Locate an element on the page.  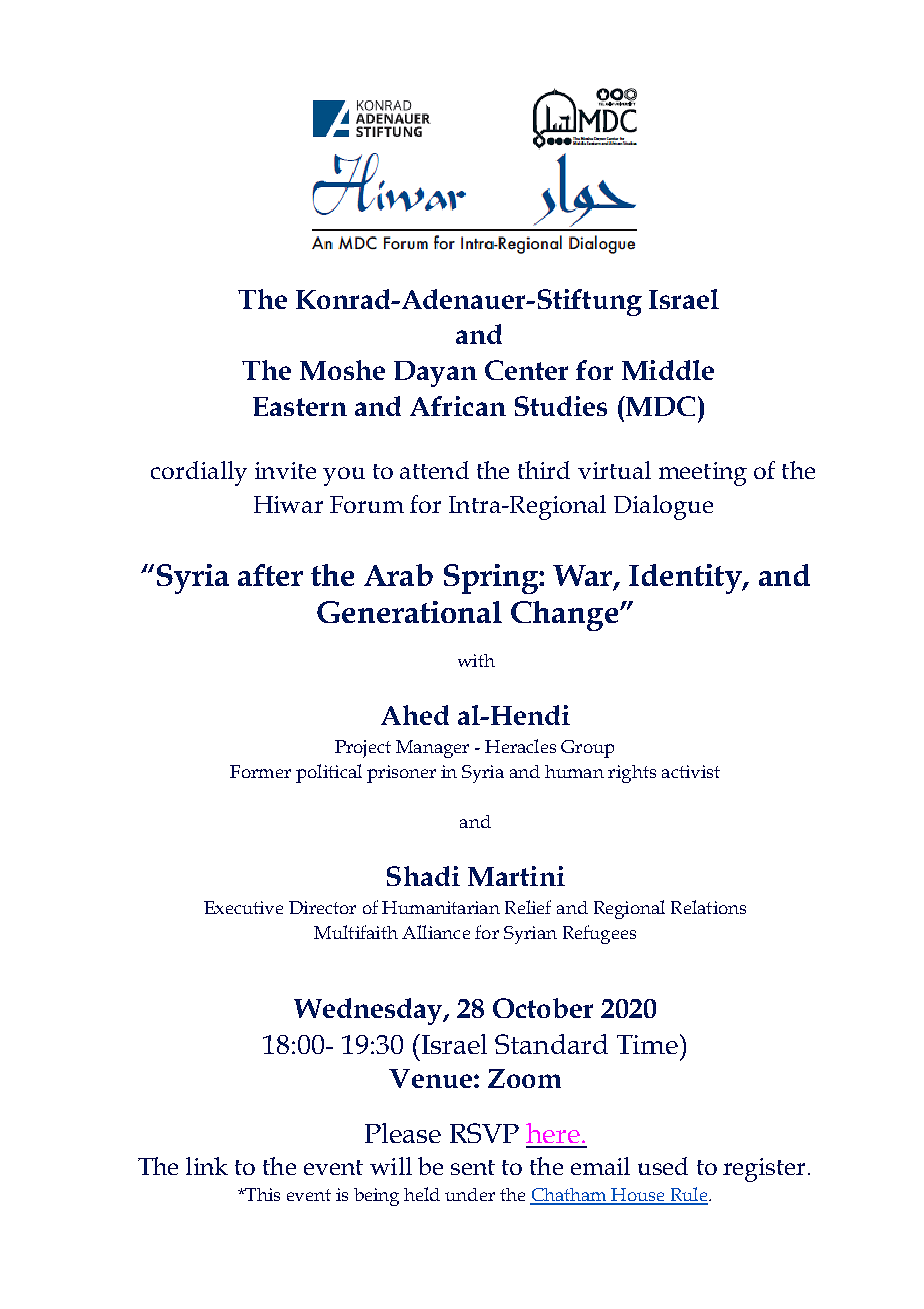
Identity is located at coordinates (686, 579).
